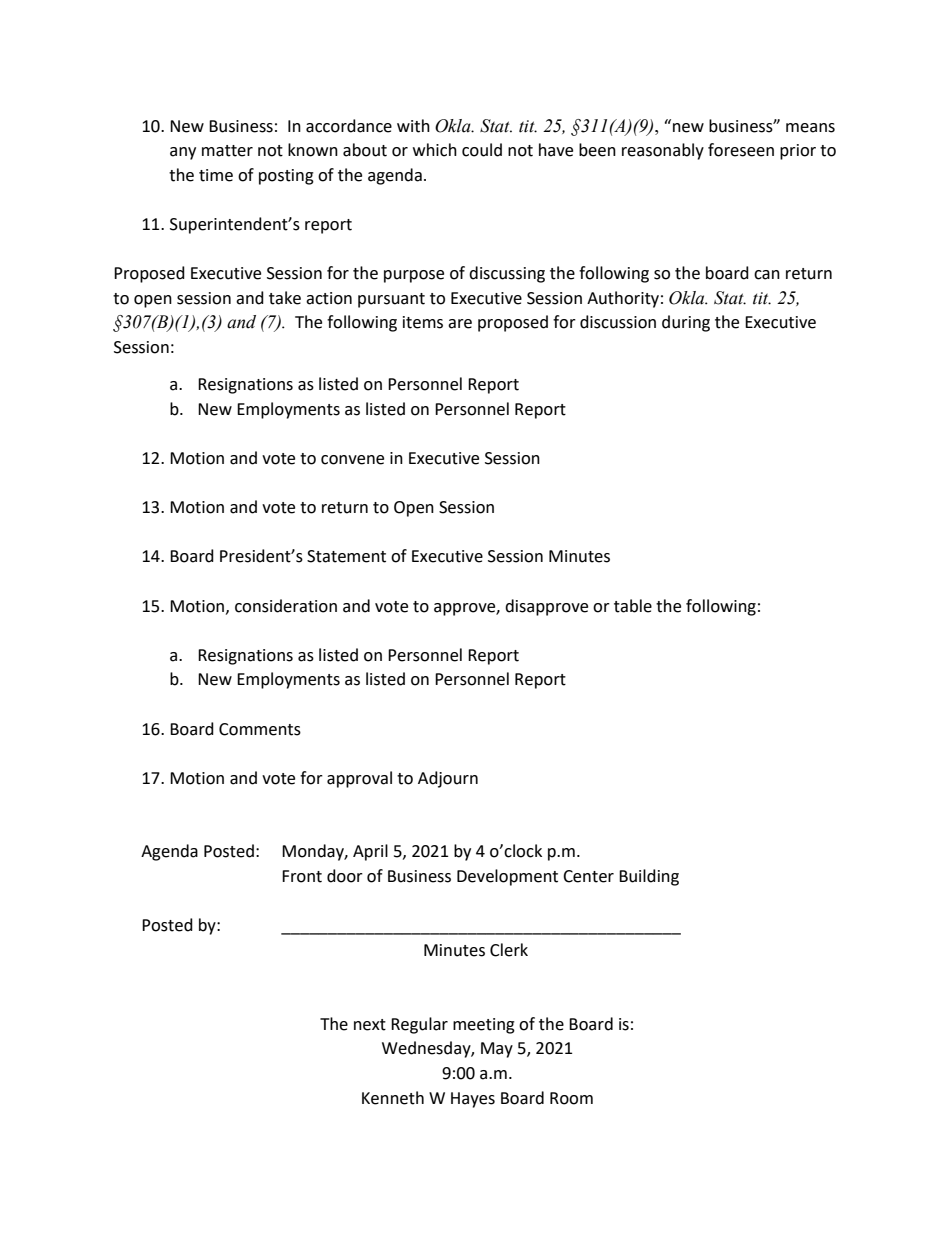 Image resolution: width=952 pixels, height=1233 pixels. What do you see at coordinates (649, 877) in the page?
I see `Building` at bounding box center [649, 877].
